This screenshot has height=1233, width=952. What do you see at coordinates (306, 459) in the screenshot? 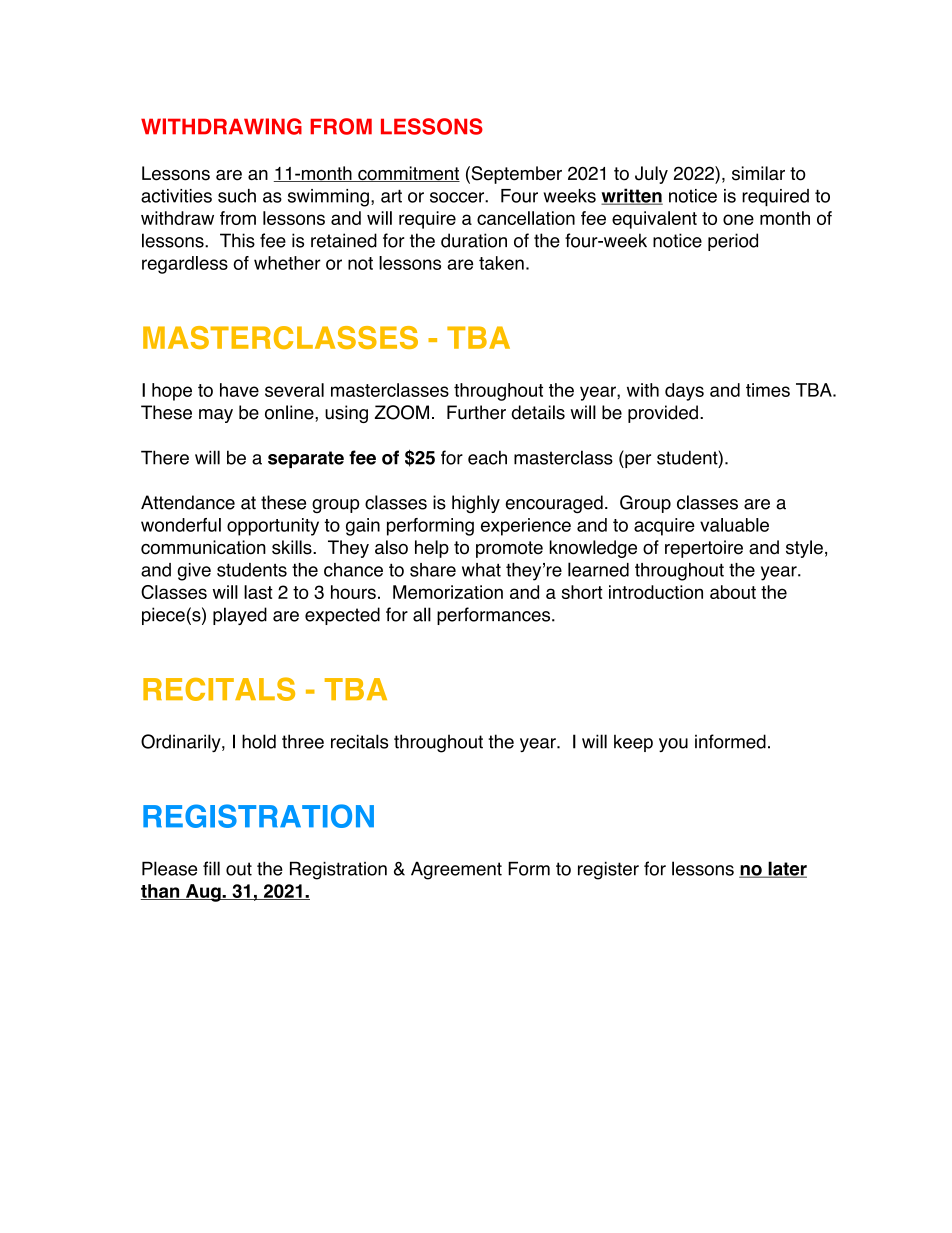
I see `separate` at bounding box center [306, 459].
